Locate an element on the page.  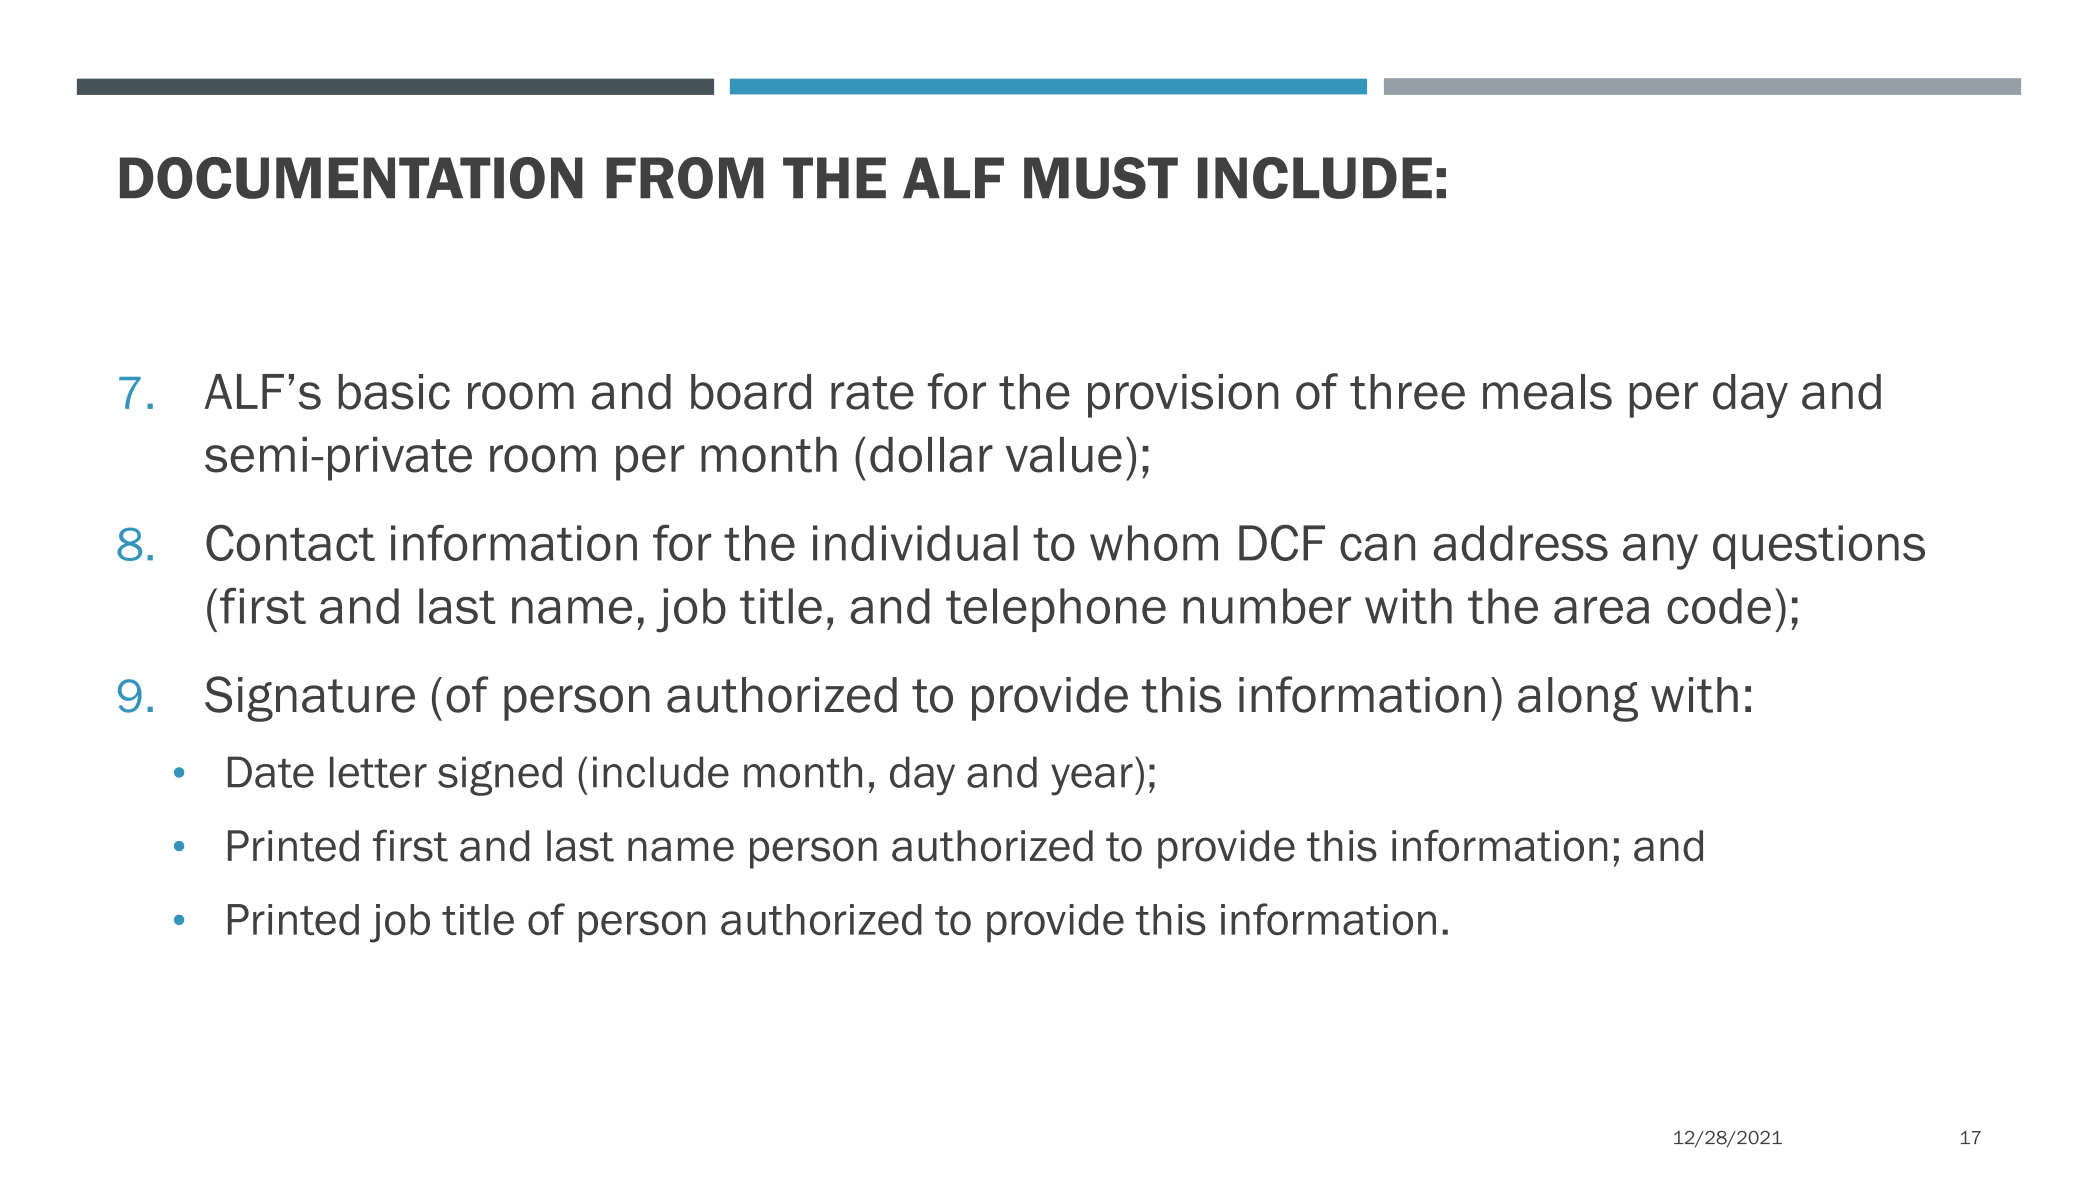
signed is located at coordinates (500, 776).
